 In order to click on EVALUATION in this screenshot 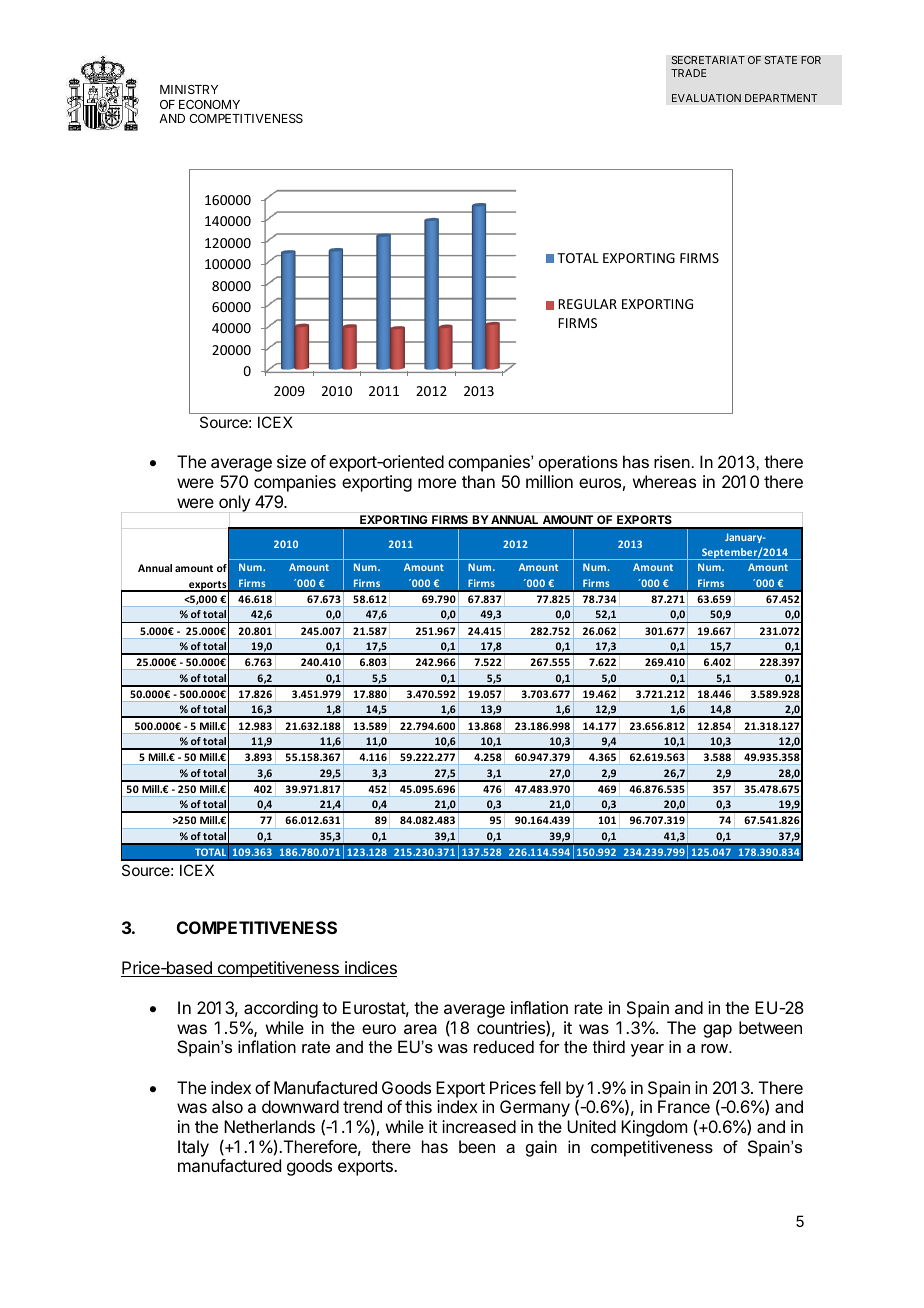, I will do `click(706, 98)`.
